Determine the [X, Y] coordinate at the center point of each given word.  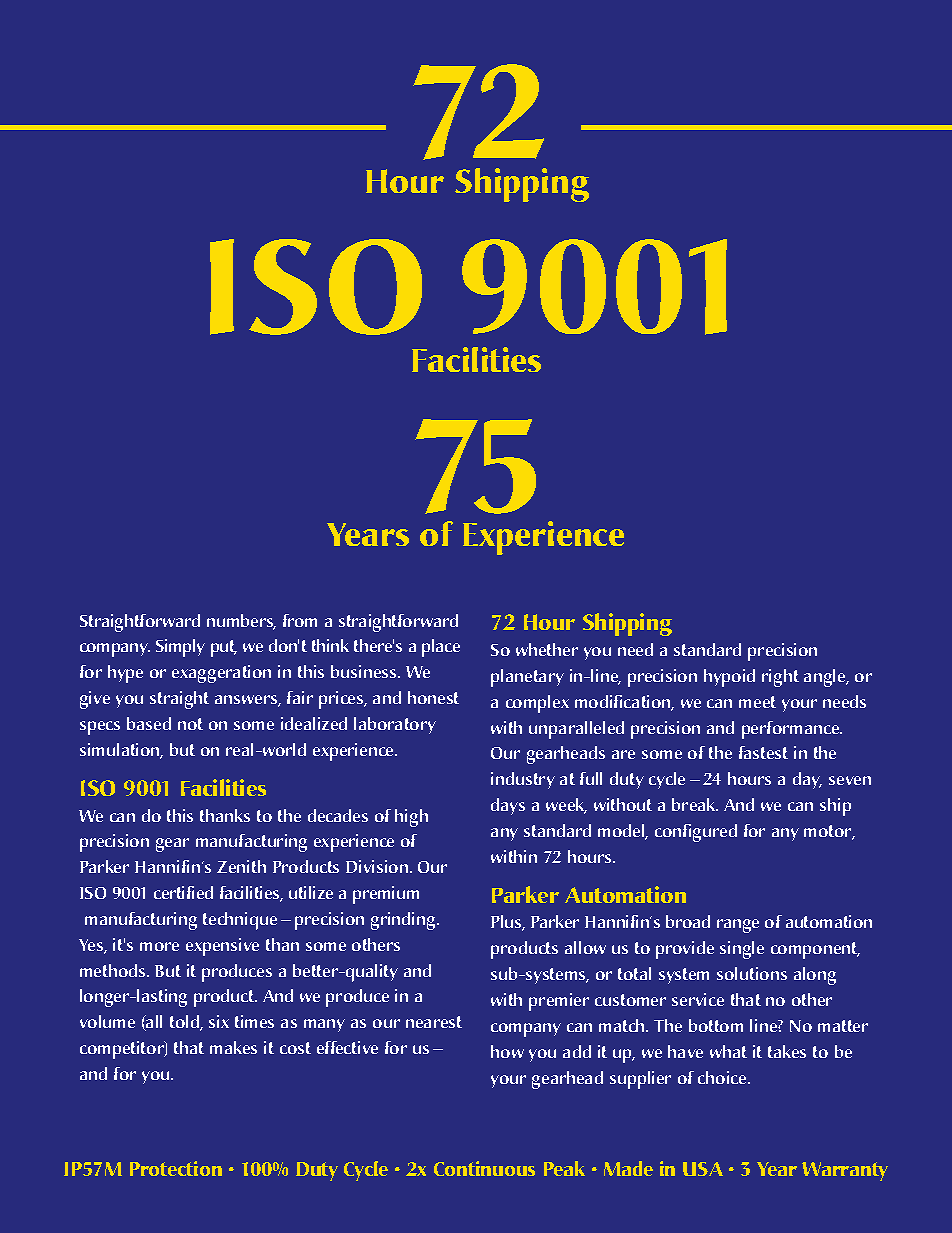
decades [338, 815]
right [780, 678]
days [508, 806]
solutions [752, 973]
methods [114, 970]
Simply [180, 648]
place [441, 648]
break [695, 804]
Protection [176, 1168]
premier [559, 1002]
